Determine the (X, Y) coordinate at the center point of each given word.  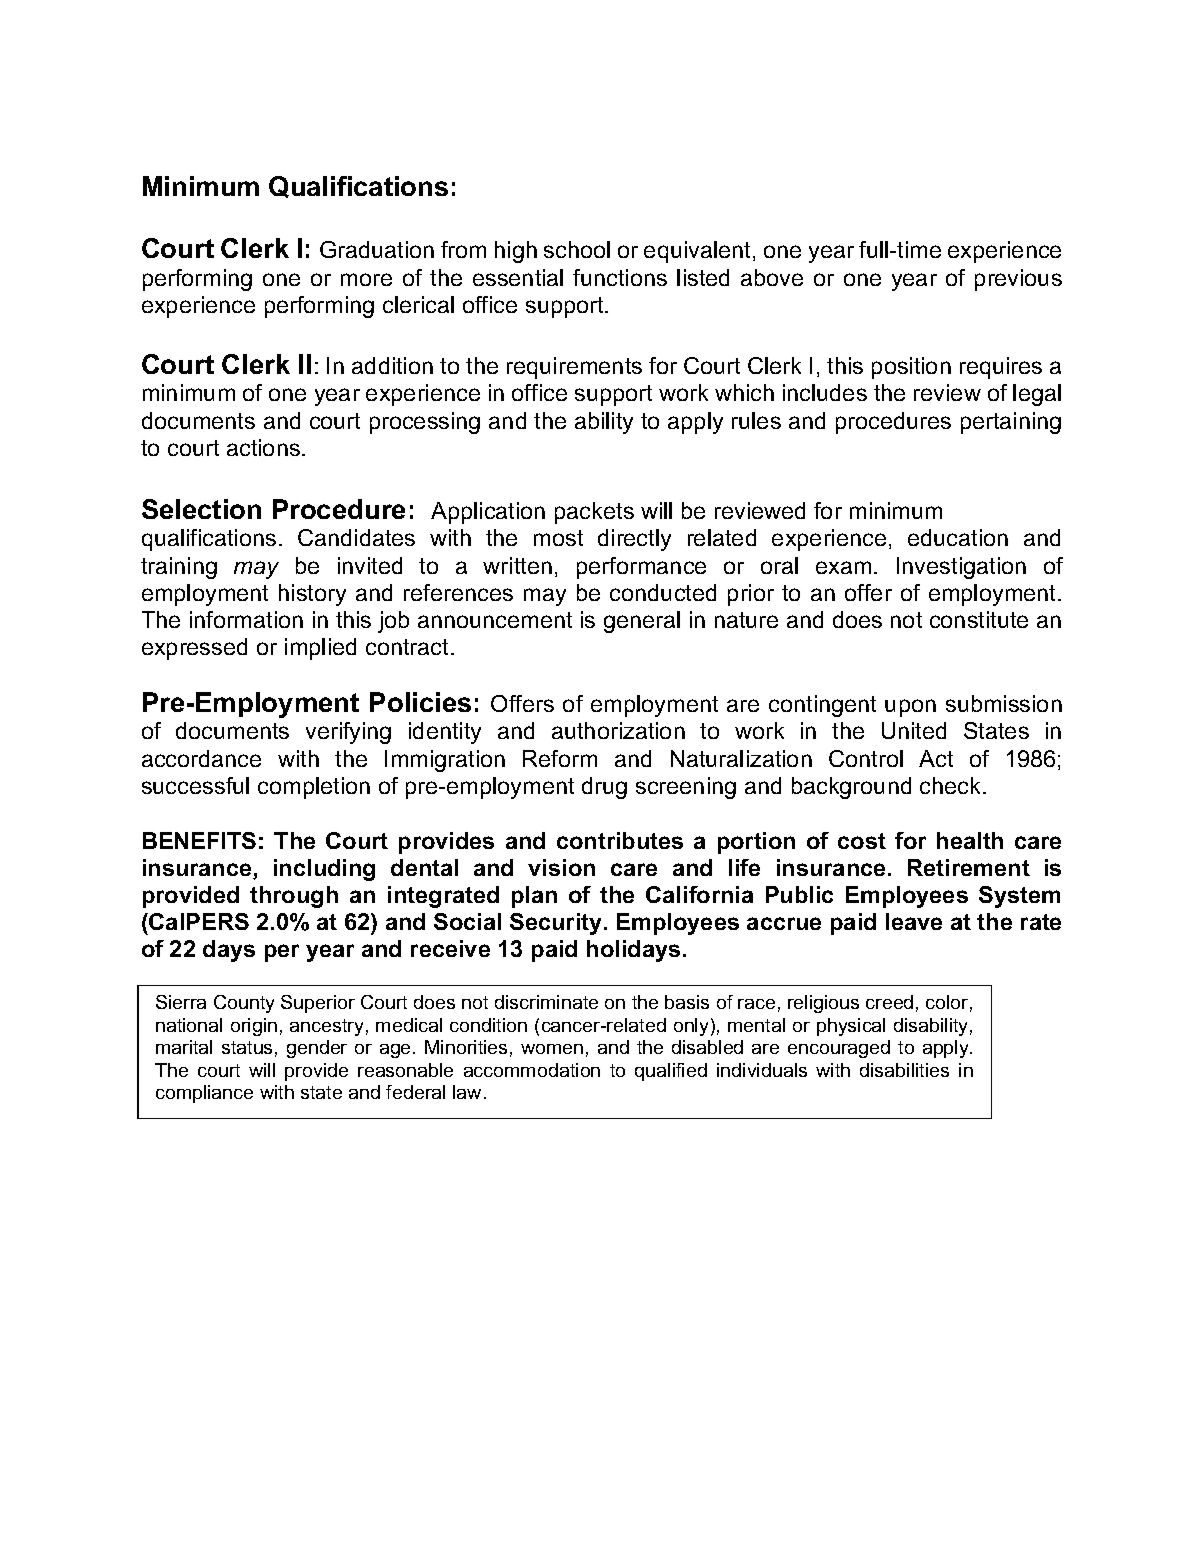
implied (320, 649)
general (642, 622)
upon (910, 708)
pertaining (1011, 423)
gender (317, 1049)
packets (594, 513)
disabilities (904, 1070)
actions (265, 447)
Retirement (969, 867)
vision (561, 867)
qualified (671, 1072)
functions (620, 277)
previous (1018, 280)
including (324, 870)
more (366, 279)
